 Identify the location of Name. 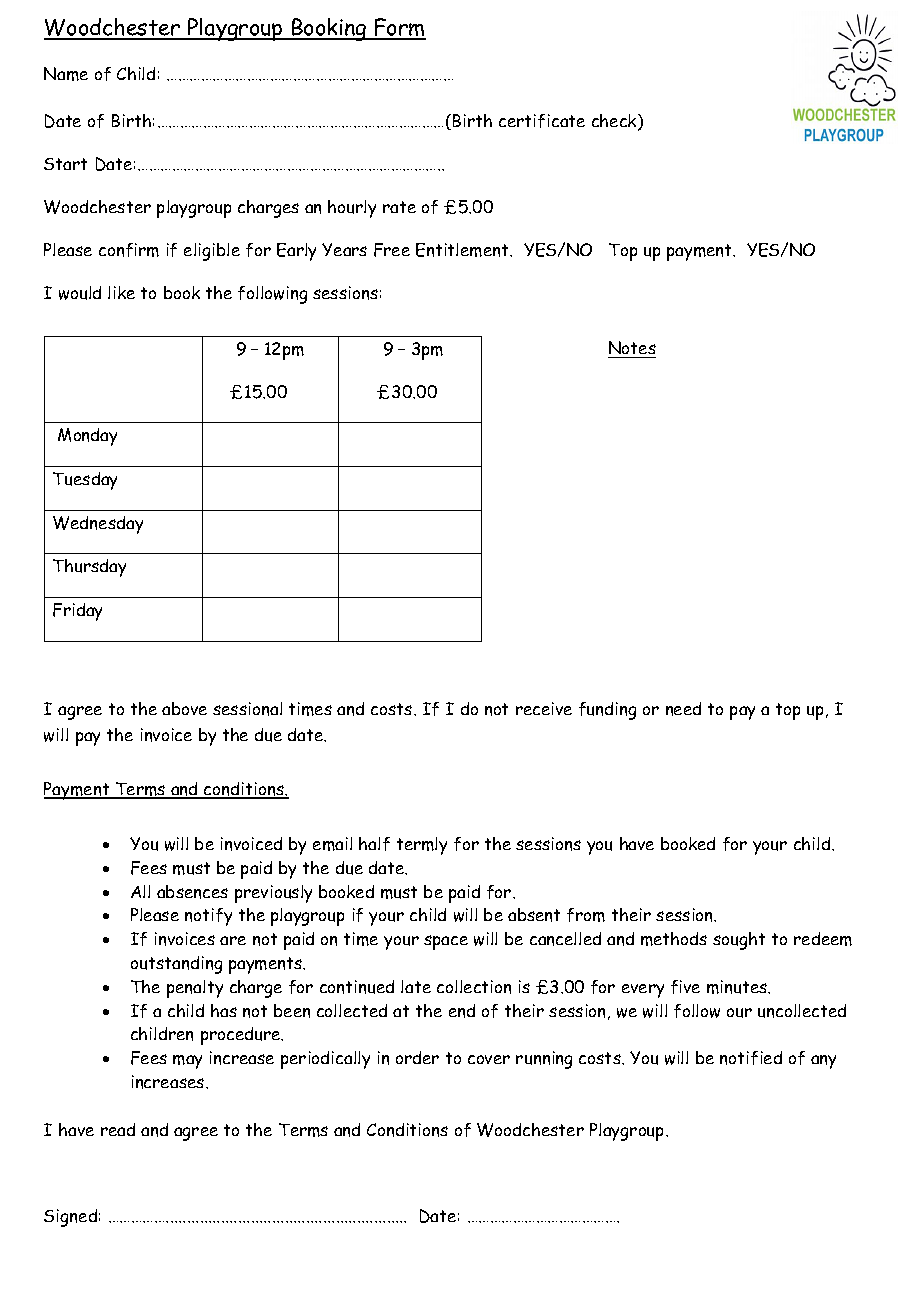
(66, 74).
